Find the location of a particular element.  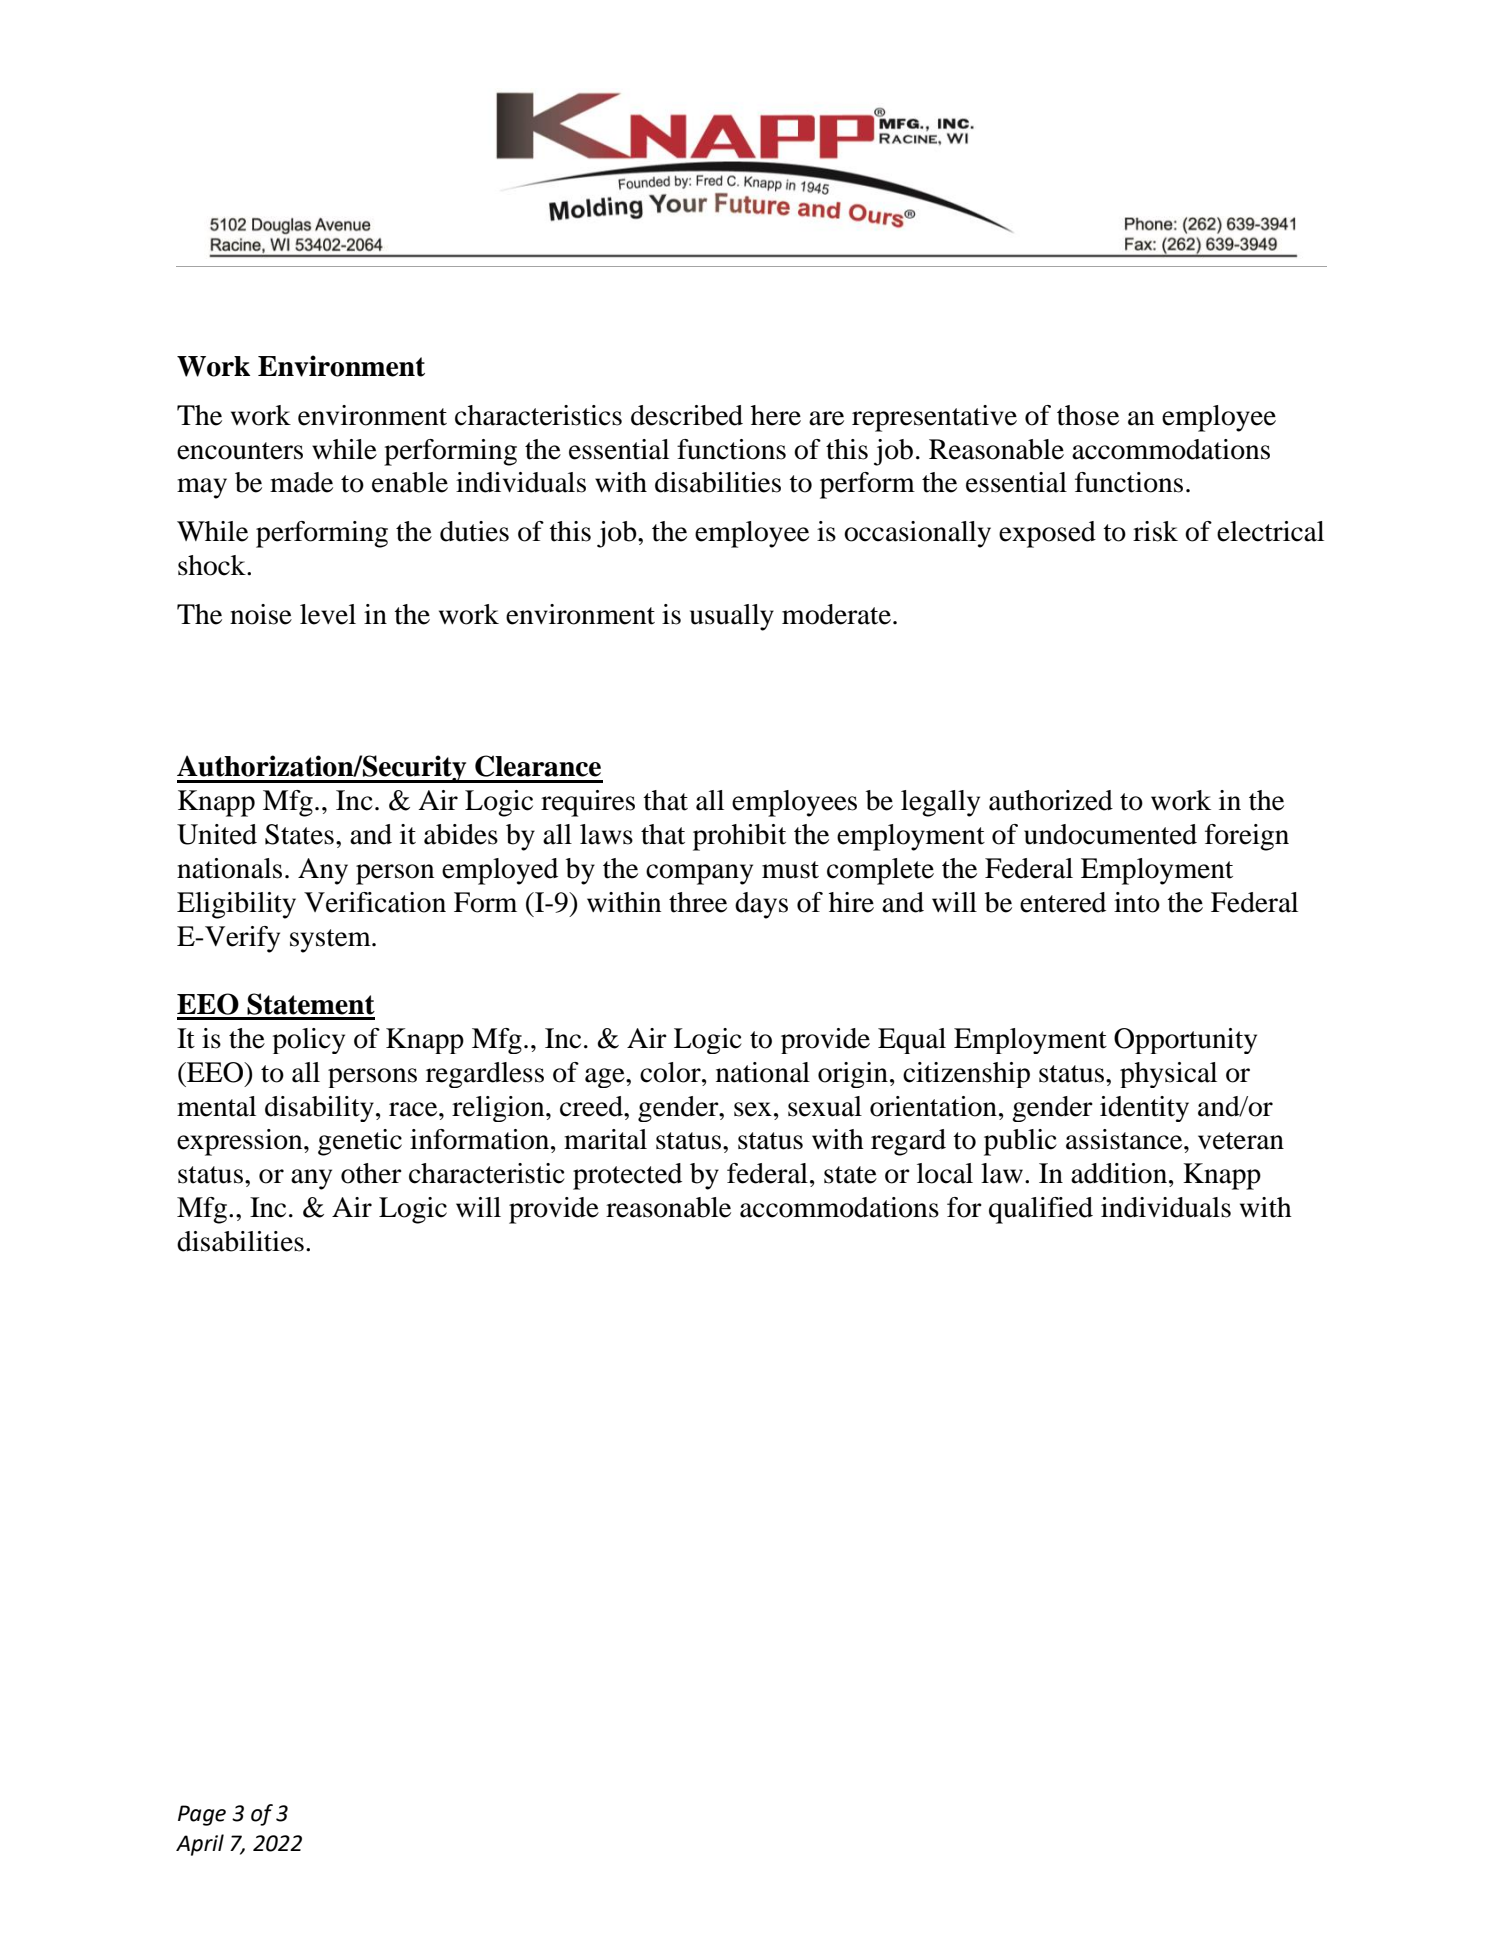

those is located at coordinates (1088, 415).
